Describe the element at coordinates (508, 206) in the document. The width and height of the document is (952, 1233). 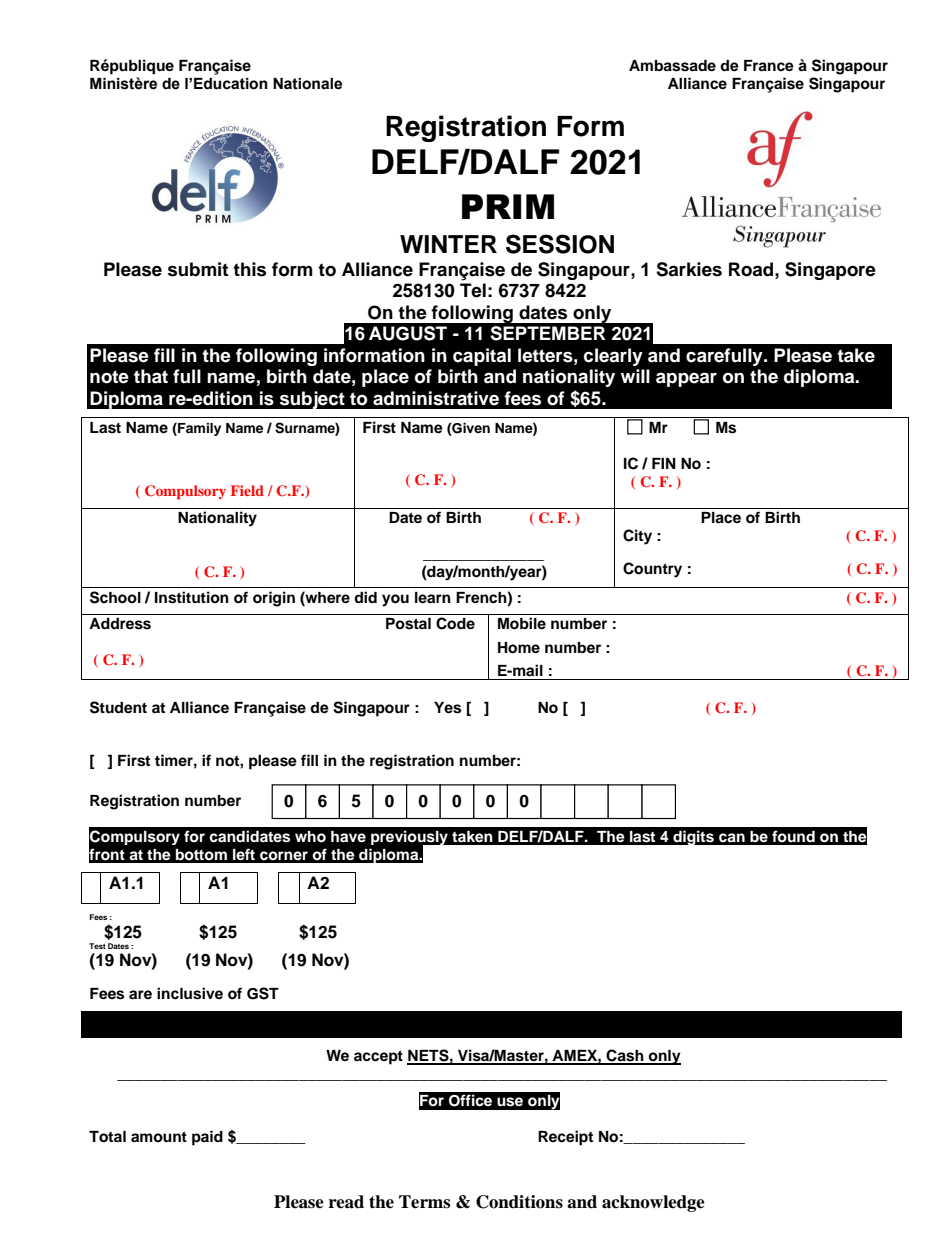
I see `PRIM` at that location.
